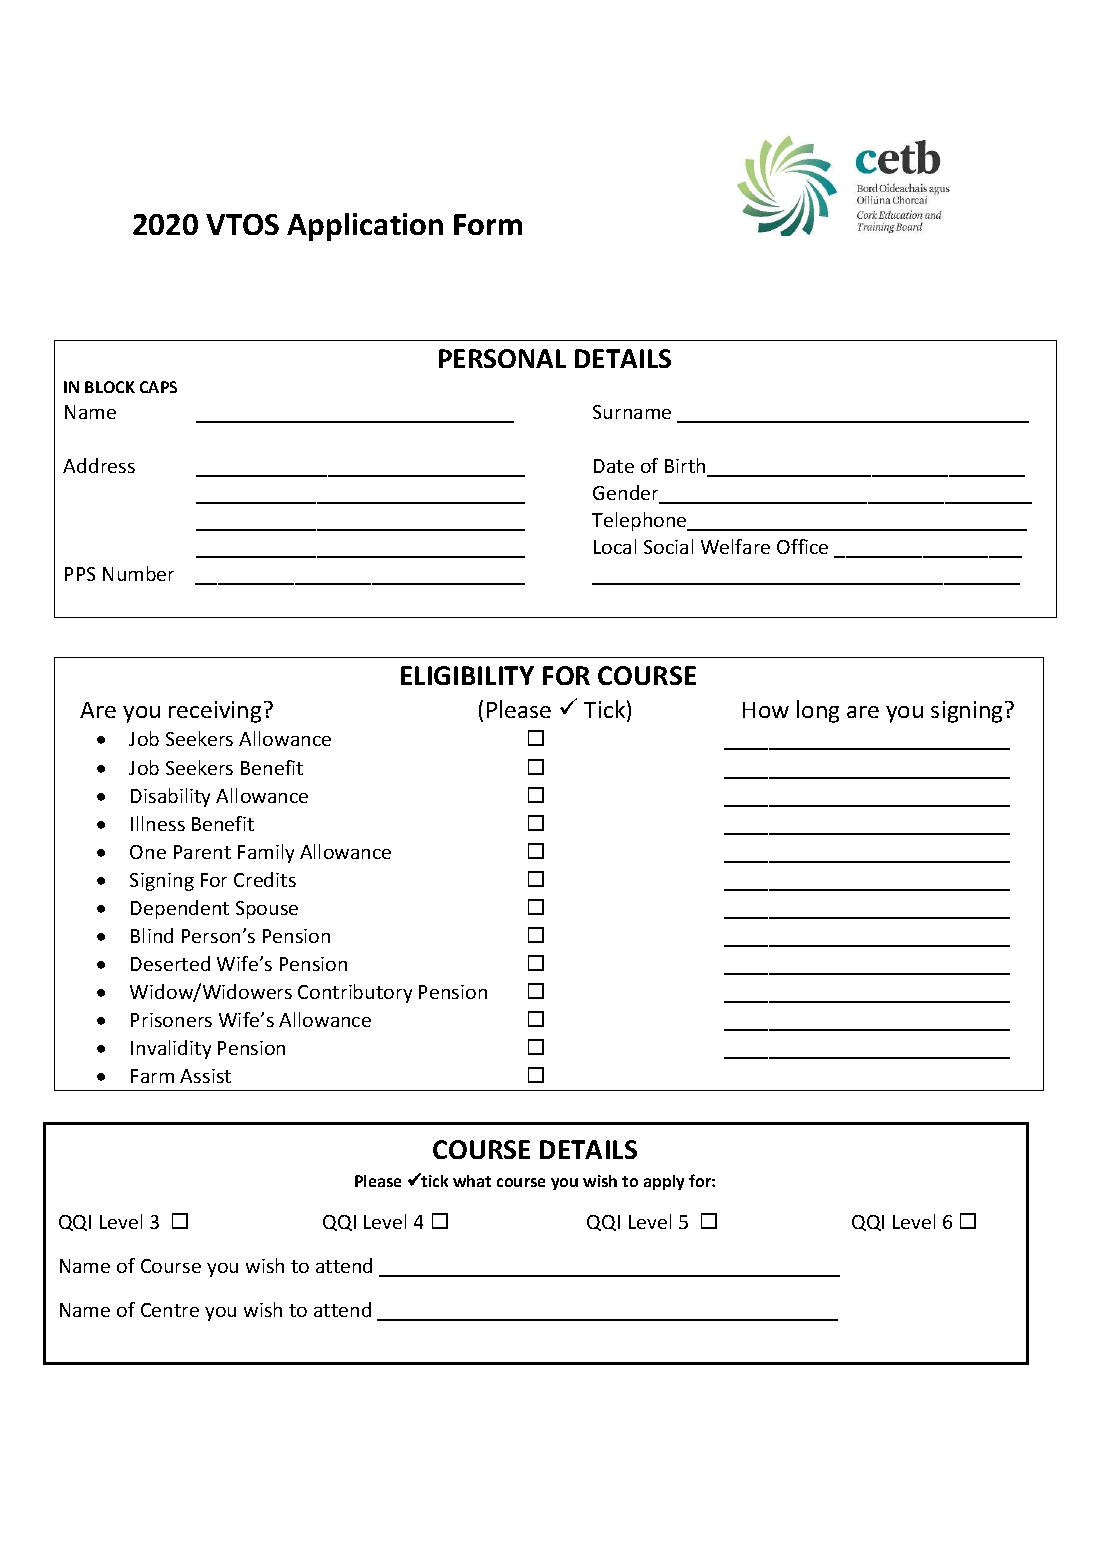  I want to click on How, so click(766, 710).
